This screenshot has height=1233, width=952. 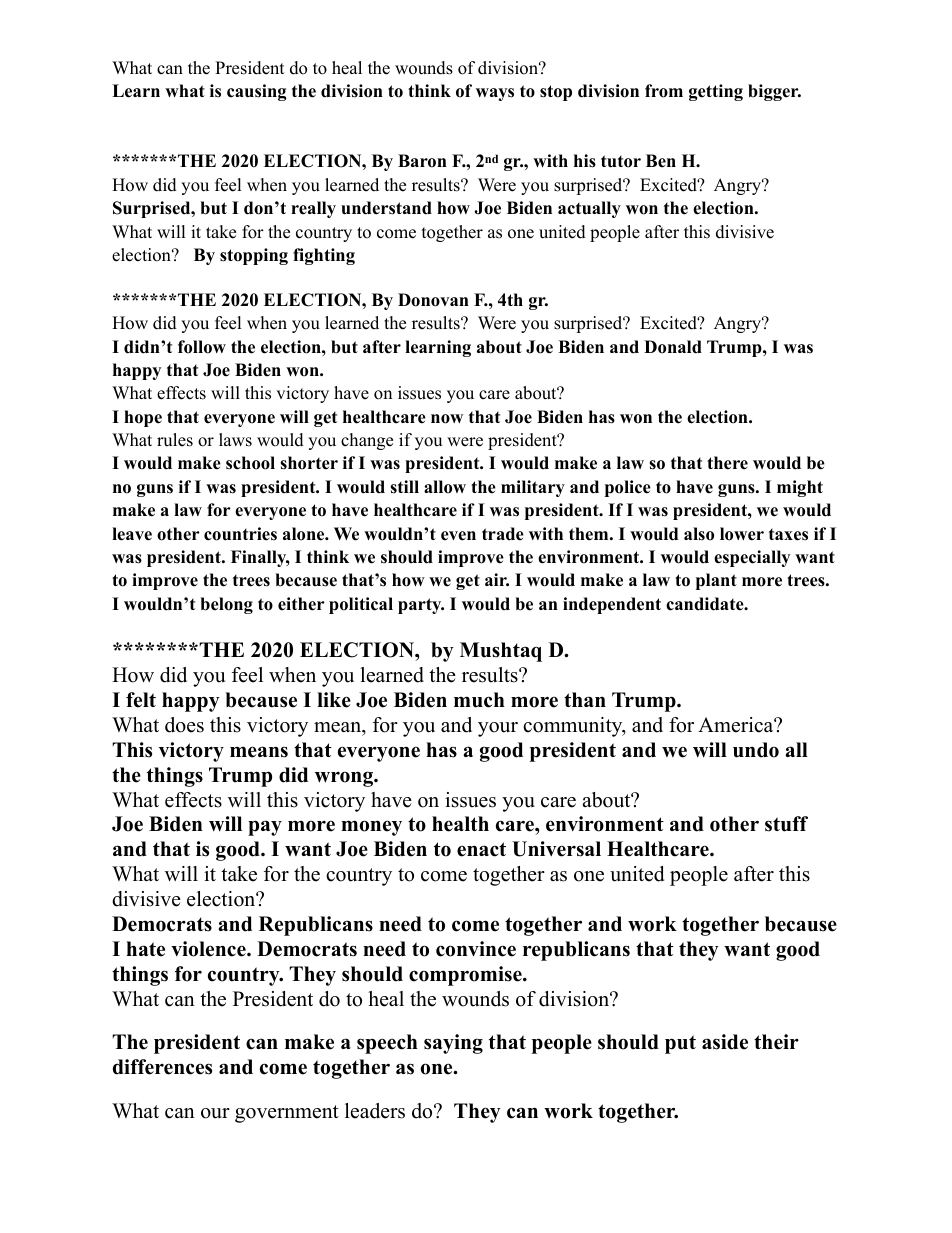 What do you see at coordinates (498, 729) in the screenshot?
I see `your` at bounding box center [498, 729].
